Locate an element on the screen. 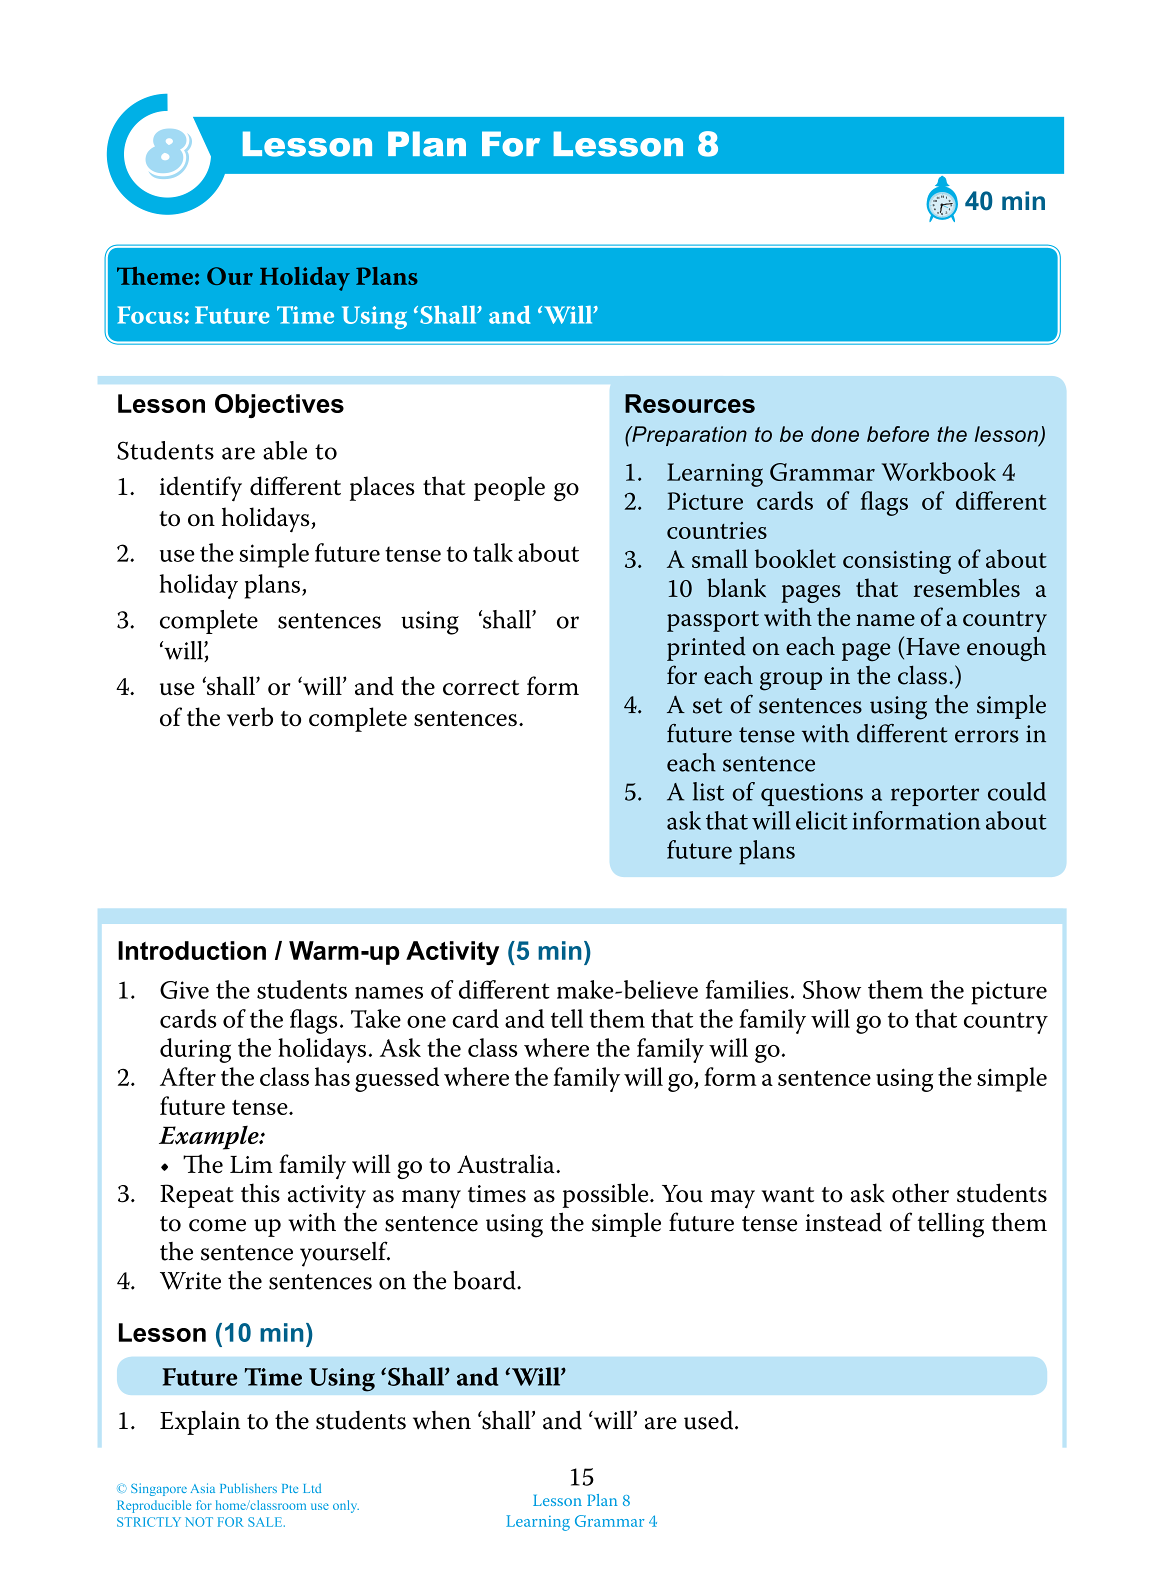 The width and height of the screenshot is (1163, 1589). before is located at coordinates (898, 434).
